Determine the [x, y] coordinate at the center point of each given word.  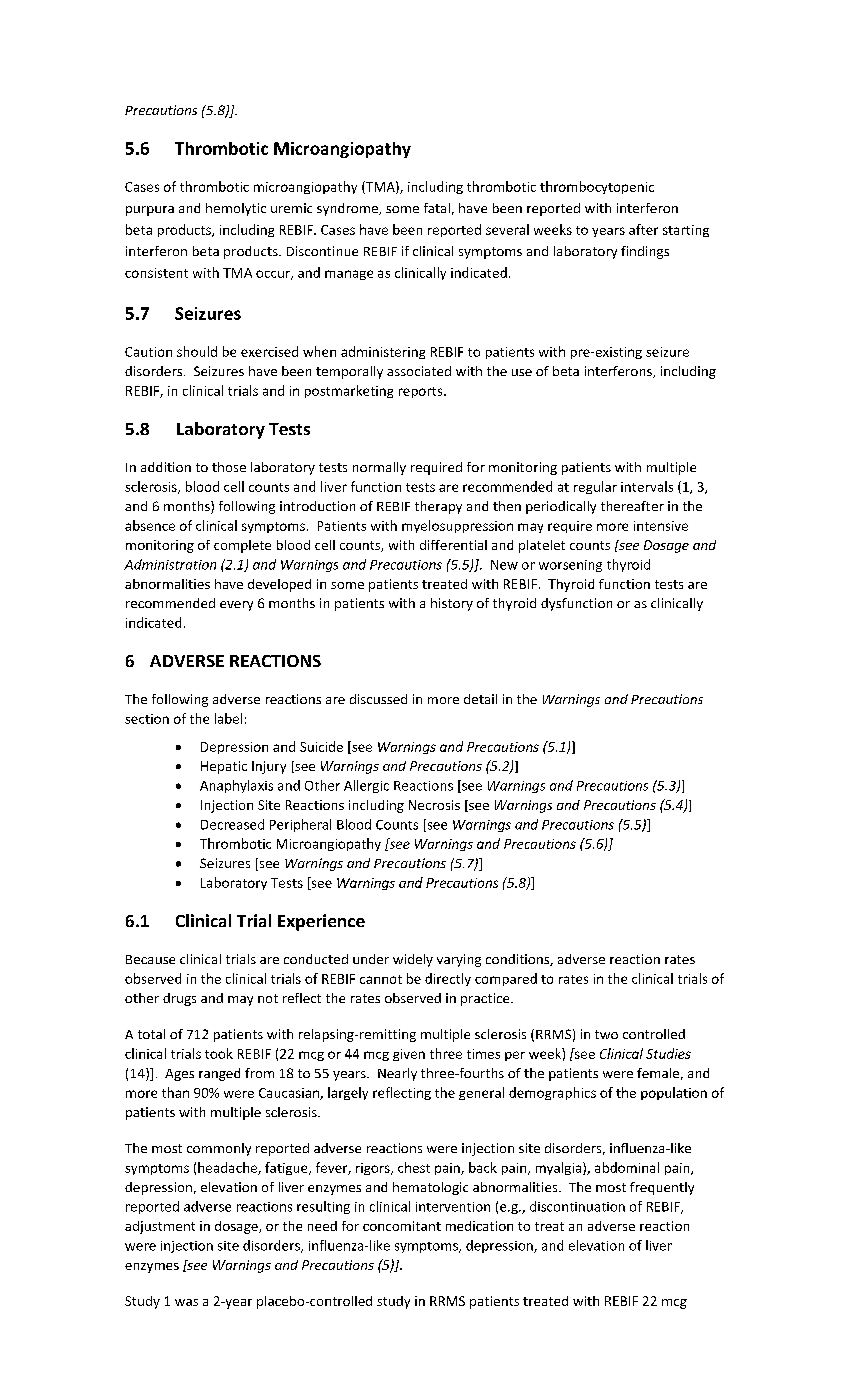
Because [150, 959]
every [236, 606]
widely [413, 960]
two [606, 1034]
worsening [570, 566]
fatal [437, 208]
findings [645, 252]
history [452, 604]
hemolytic [236, 209]
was [186, 1302]
